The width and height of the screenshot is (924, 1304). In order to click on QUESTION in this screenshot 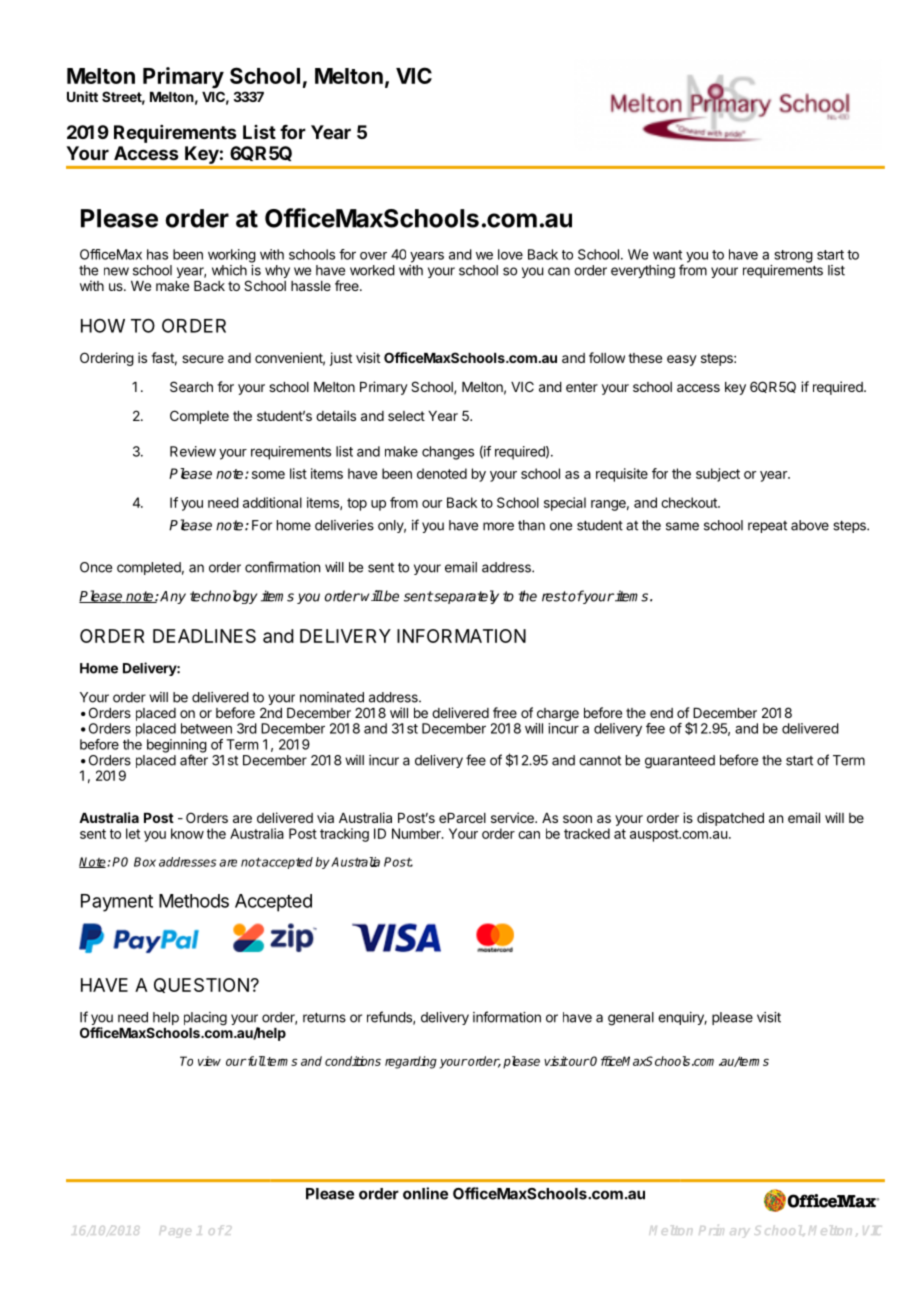, I will do `click(201, 985)`.
